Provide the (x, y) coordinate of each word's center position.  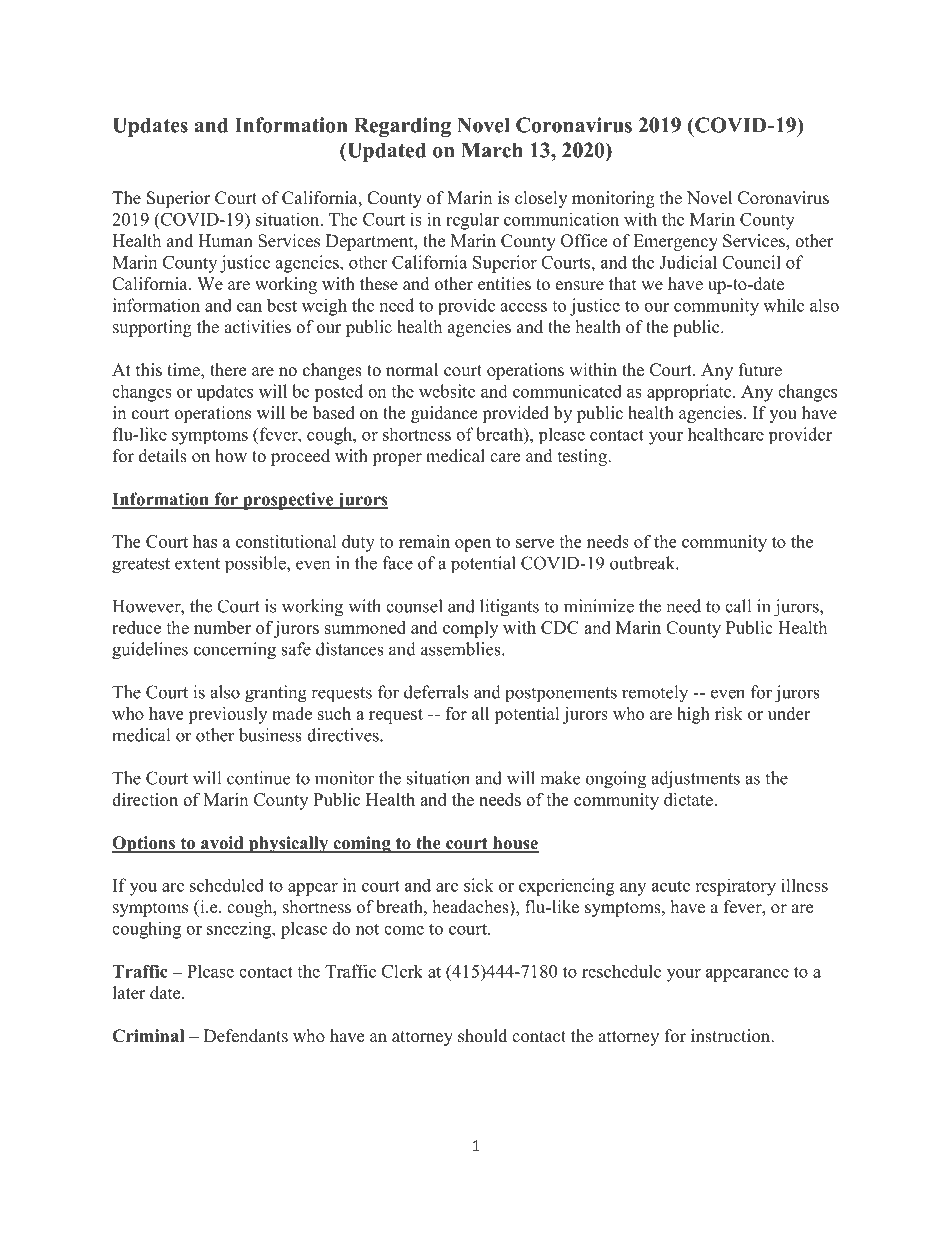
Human (225, 241)
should (482, 1036)
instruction (732, 1036)
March (492, 150)
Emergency (675, 242)
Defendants (246, 1036)
